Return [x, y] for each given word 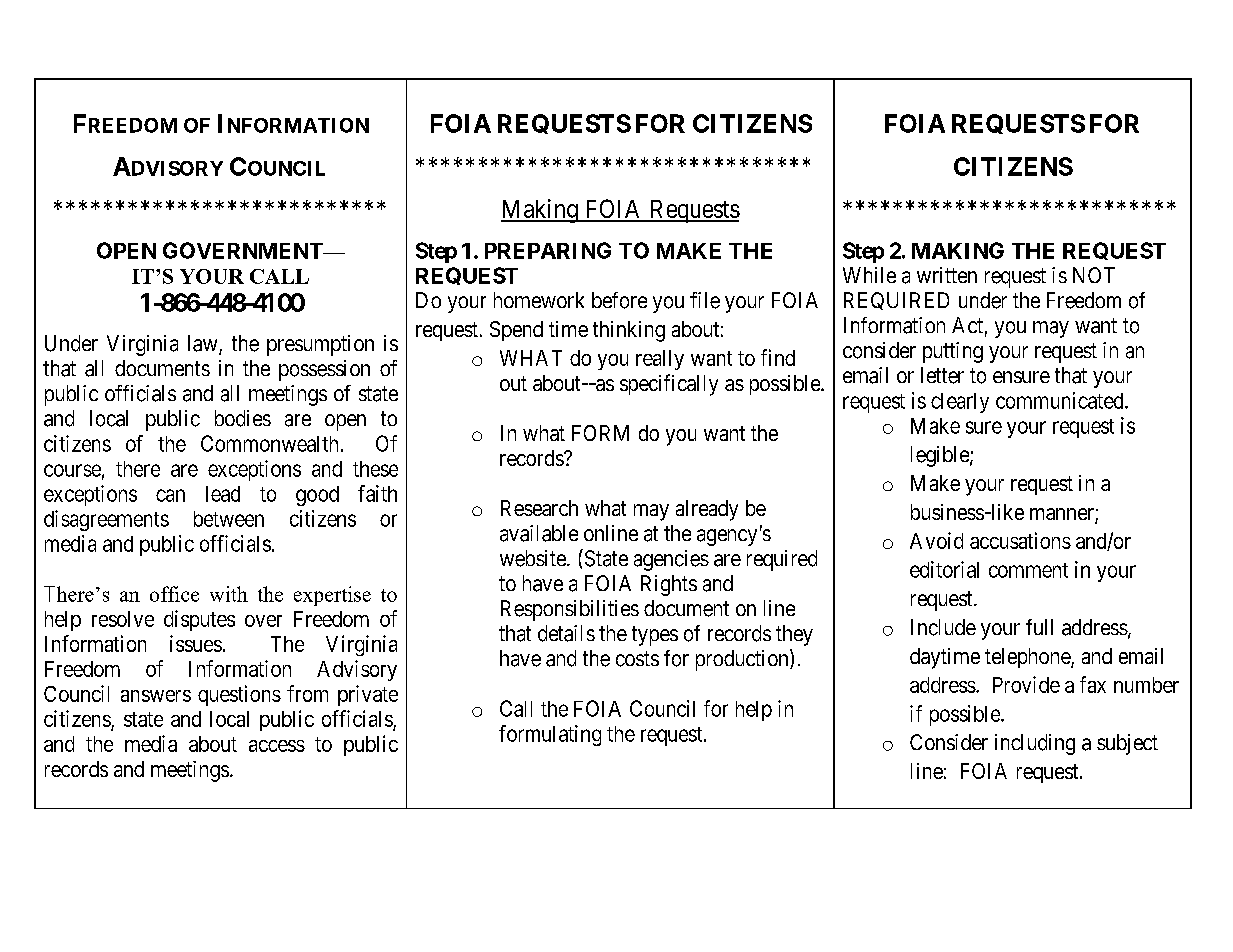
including [1035, 744]
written [947, 275]
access [277, 746]
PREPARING [548, 250]
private [368, 695]
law [204, 344]
